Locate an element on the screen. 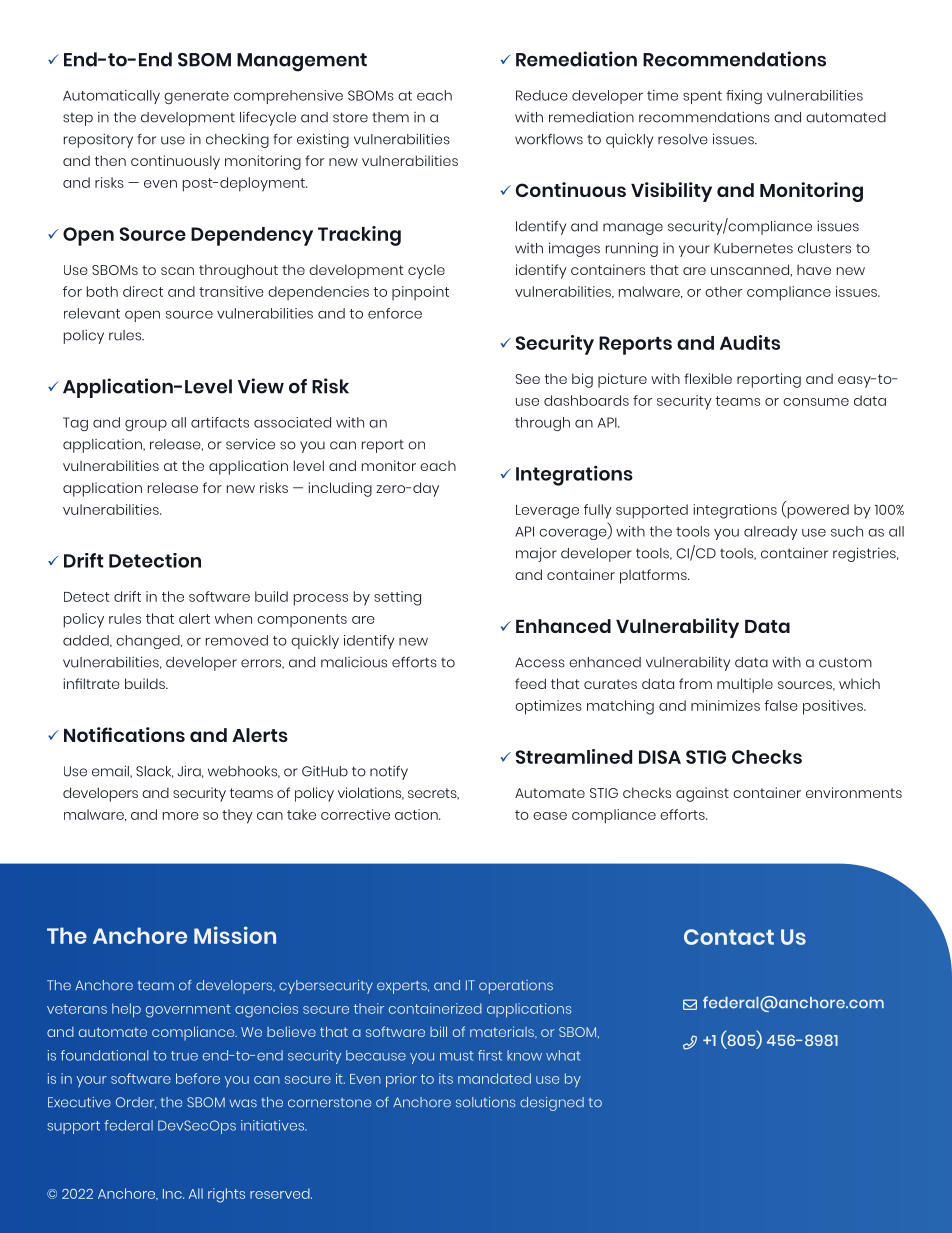  solutions is located at coordinates (485, 1102).
